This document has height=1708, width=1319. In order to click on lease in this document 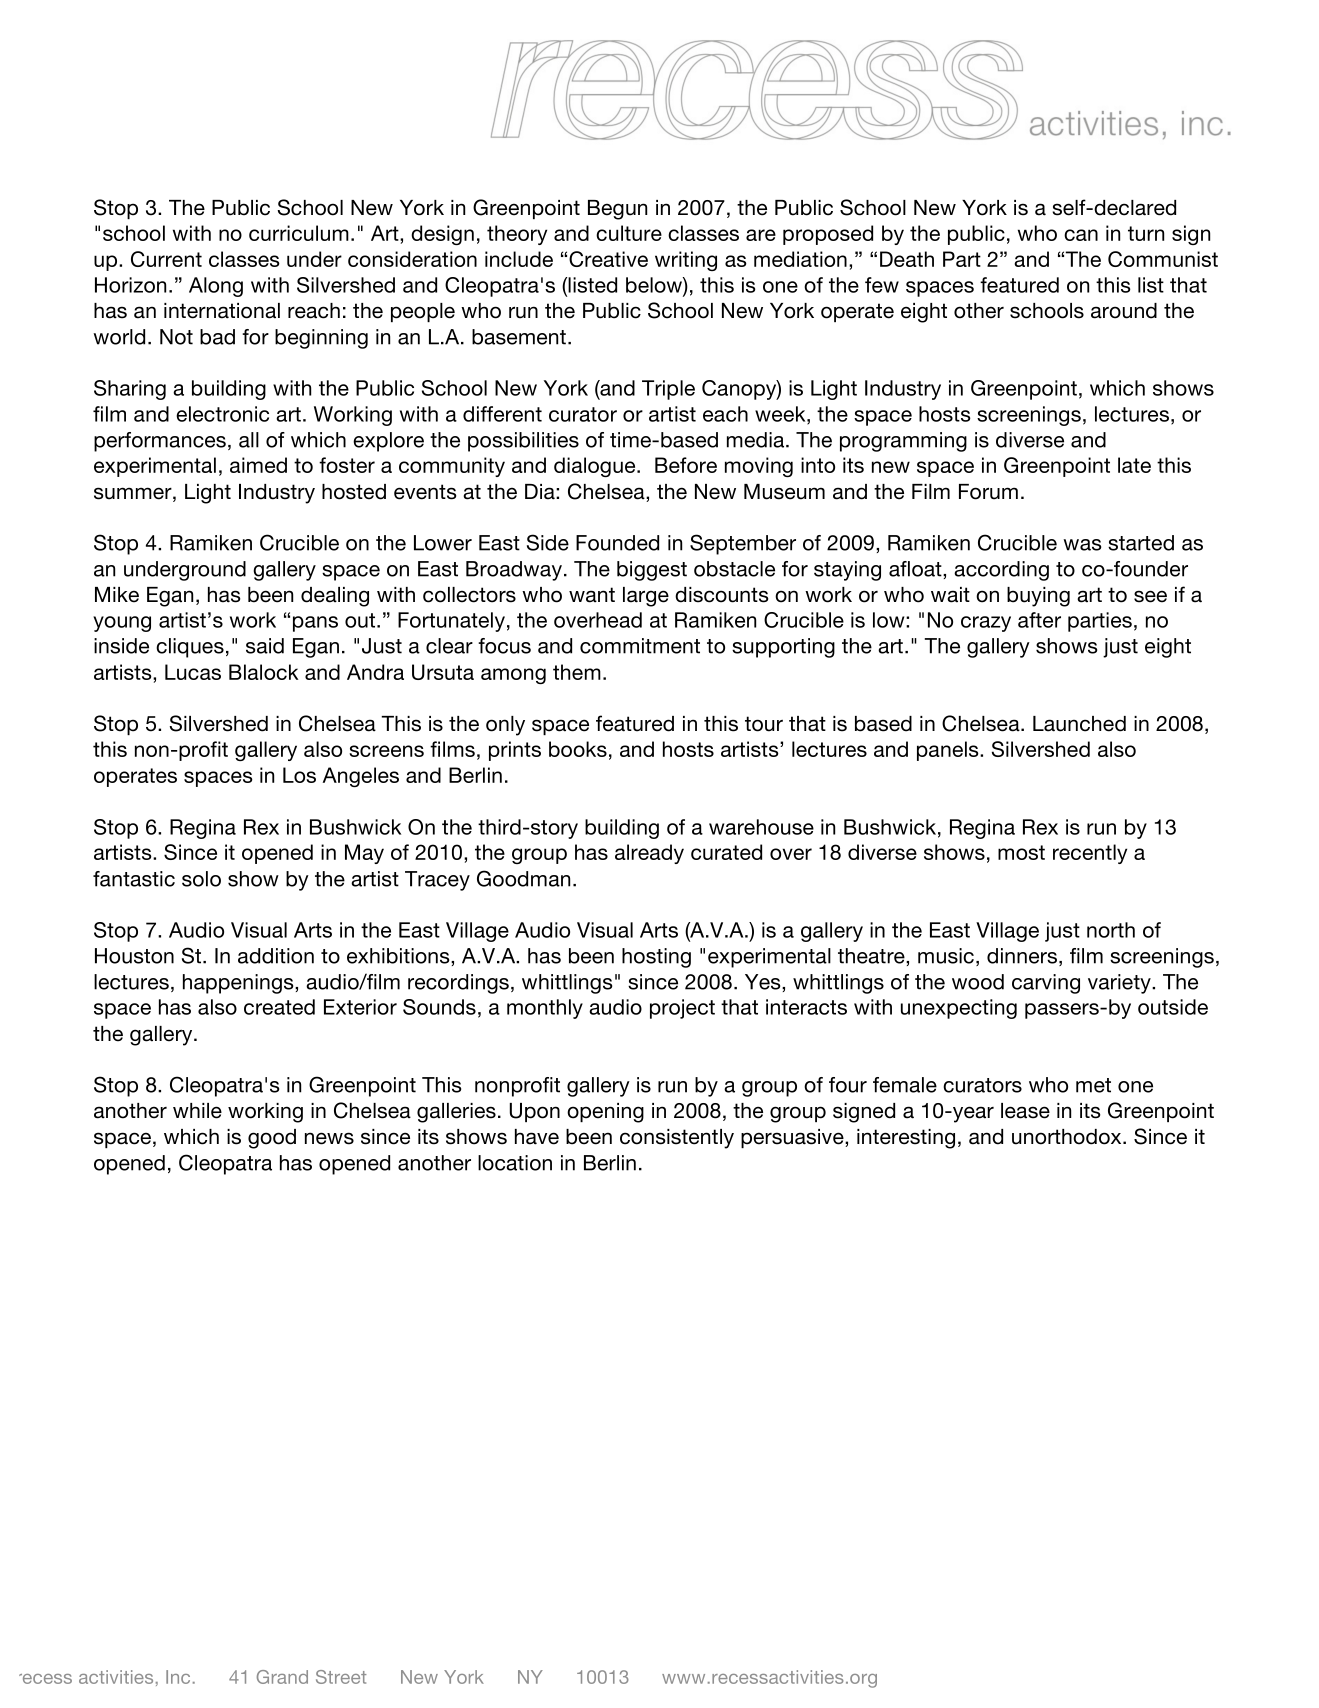, I will do `click(1025, 1111)`.
